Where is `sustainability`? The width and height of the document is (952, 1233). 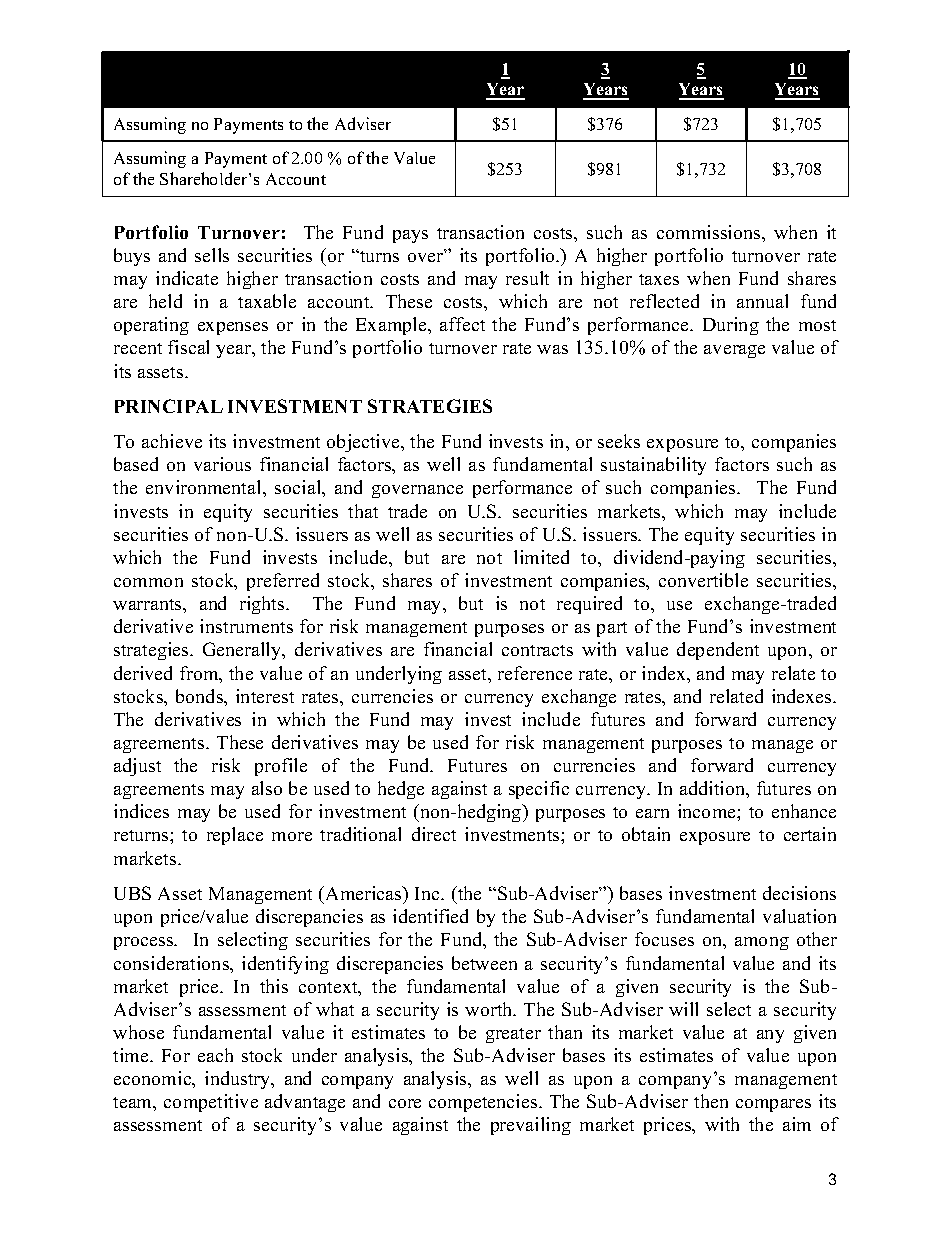
sustainability is located at coordinates (653, 466).
